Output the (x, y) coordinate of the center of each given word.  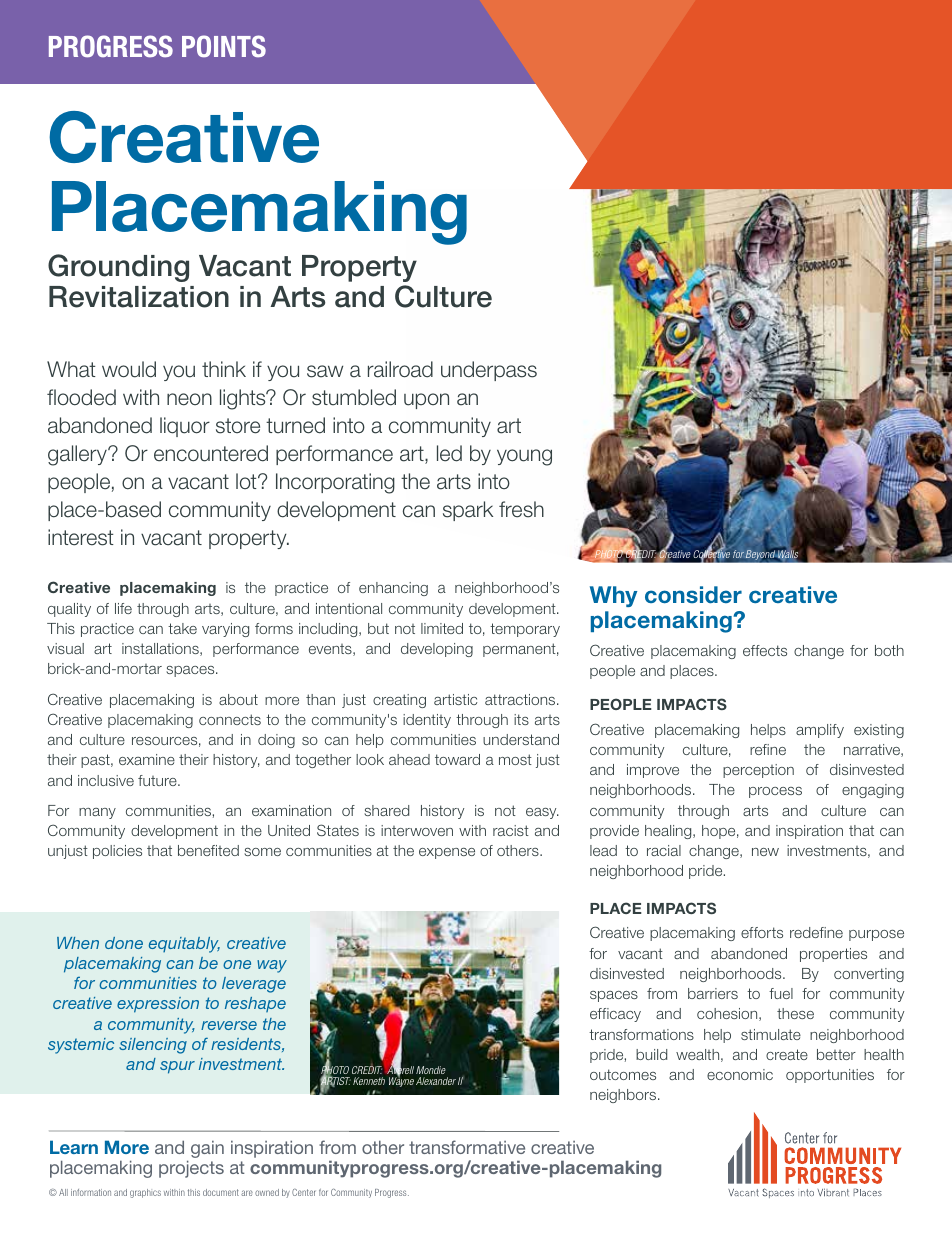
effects (765, 650)
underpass (489, 371)
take (182, 628)
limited (442, 628)
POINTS (224, 46)
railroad (400, 369)
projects (191, 1169)
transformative (467, 1147)
